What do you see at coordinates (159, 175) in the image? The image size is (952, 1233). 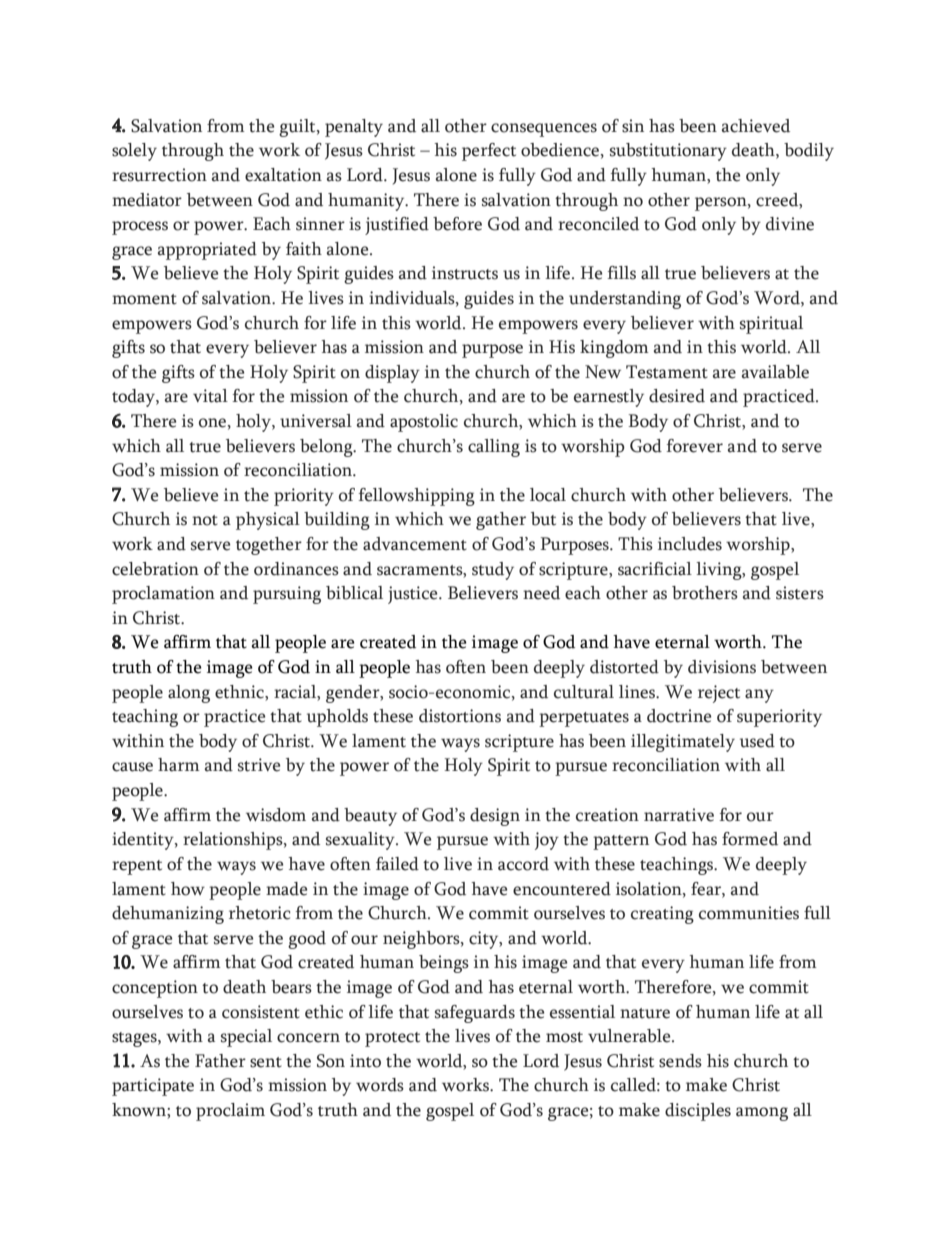 I see `resurrection` at bounding box center [159, 175].
